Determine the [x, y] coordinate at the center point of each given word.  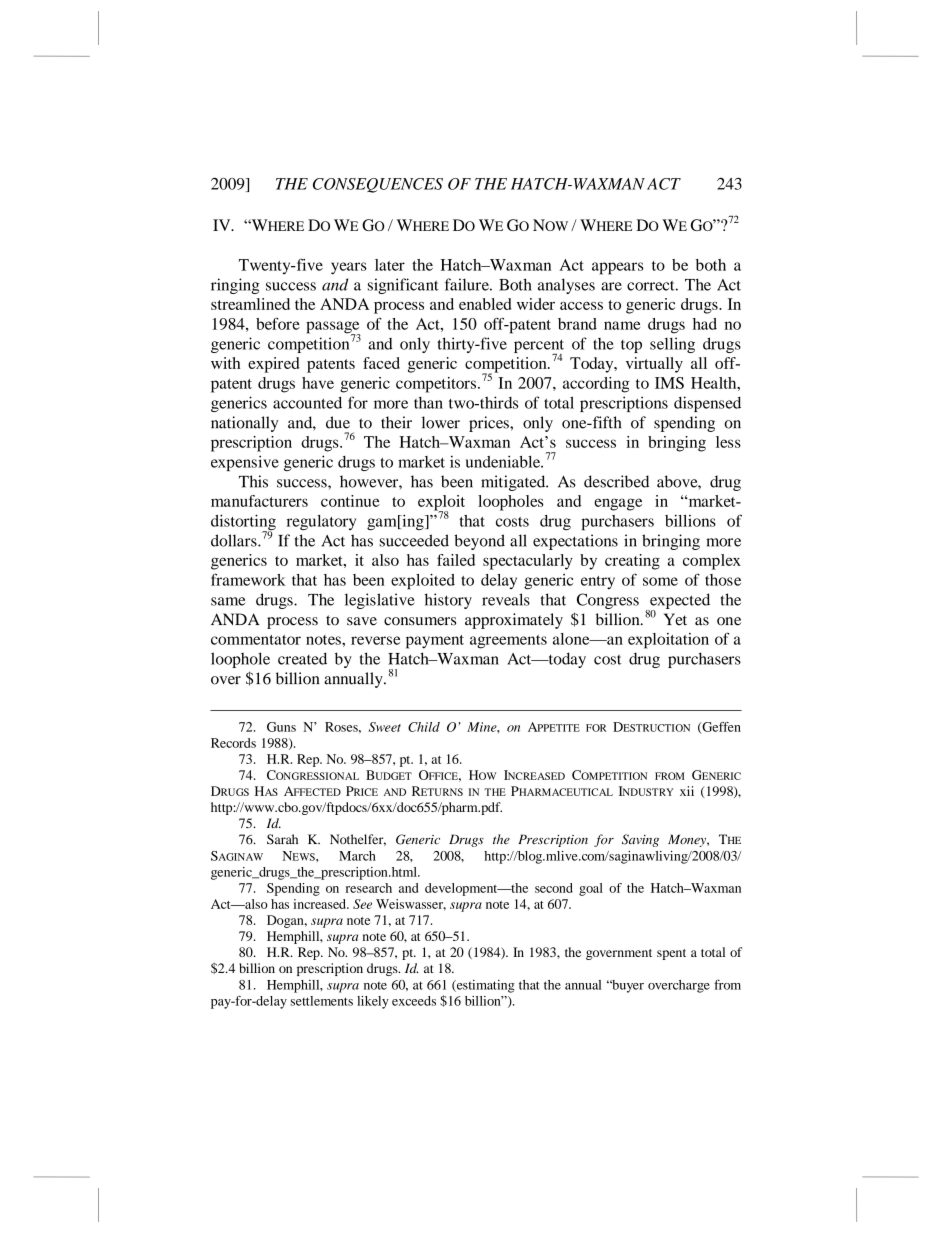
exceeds [414, 1001]
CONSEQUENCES [378, 185]
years [349, 268]
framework [248, 579]
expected [679, 602]
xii [687, 791]
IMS [669, 383]
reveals [506, 599]
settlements [322, 1001]
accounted [307, 402]
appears [618, 268]
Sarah [282, 839]
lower [441, 422]
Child [424, 727]
